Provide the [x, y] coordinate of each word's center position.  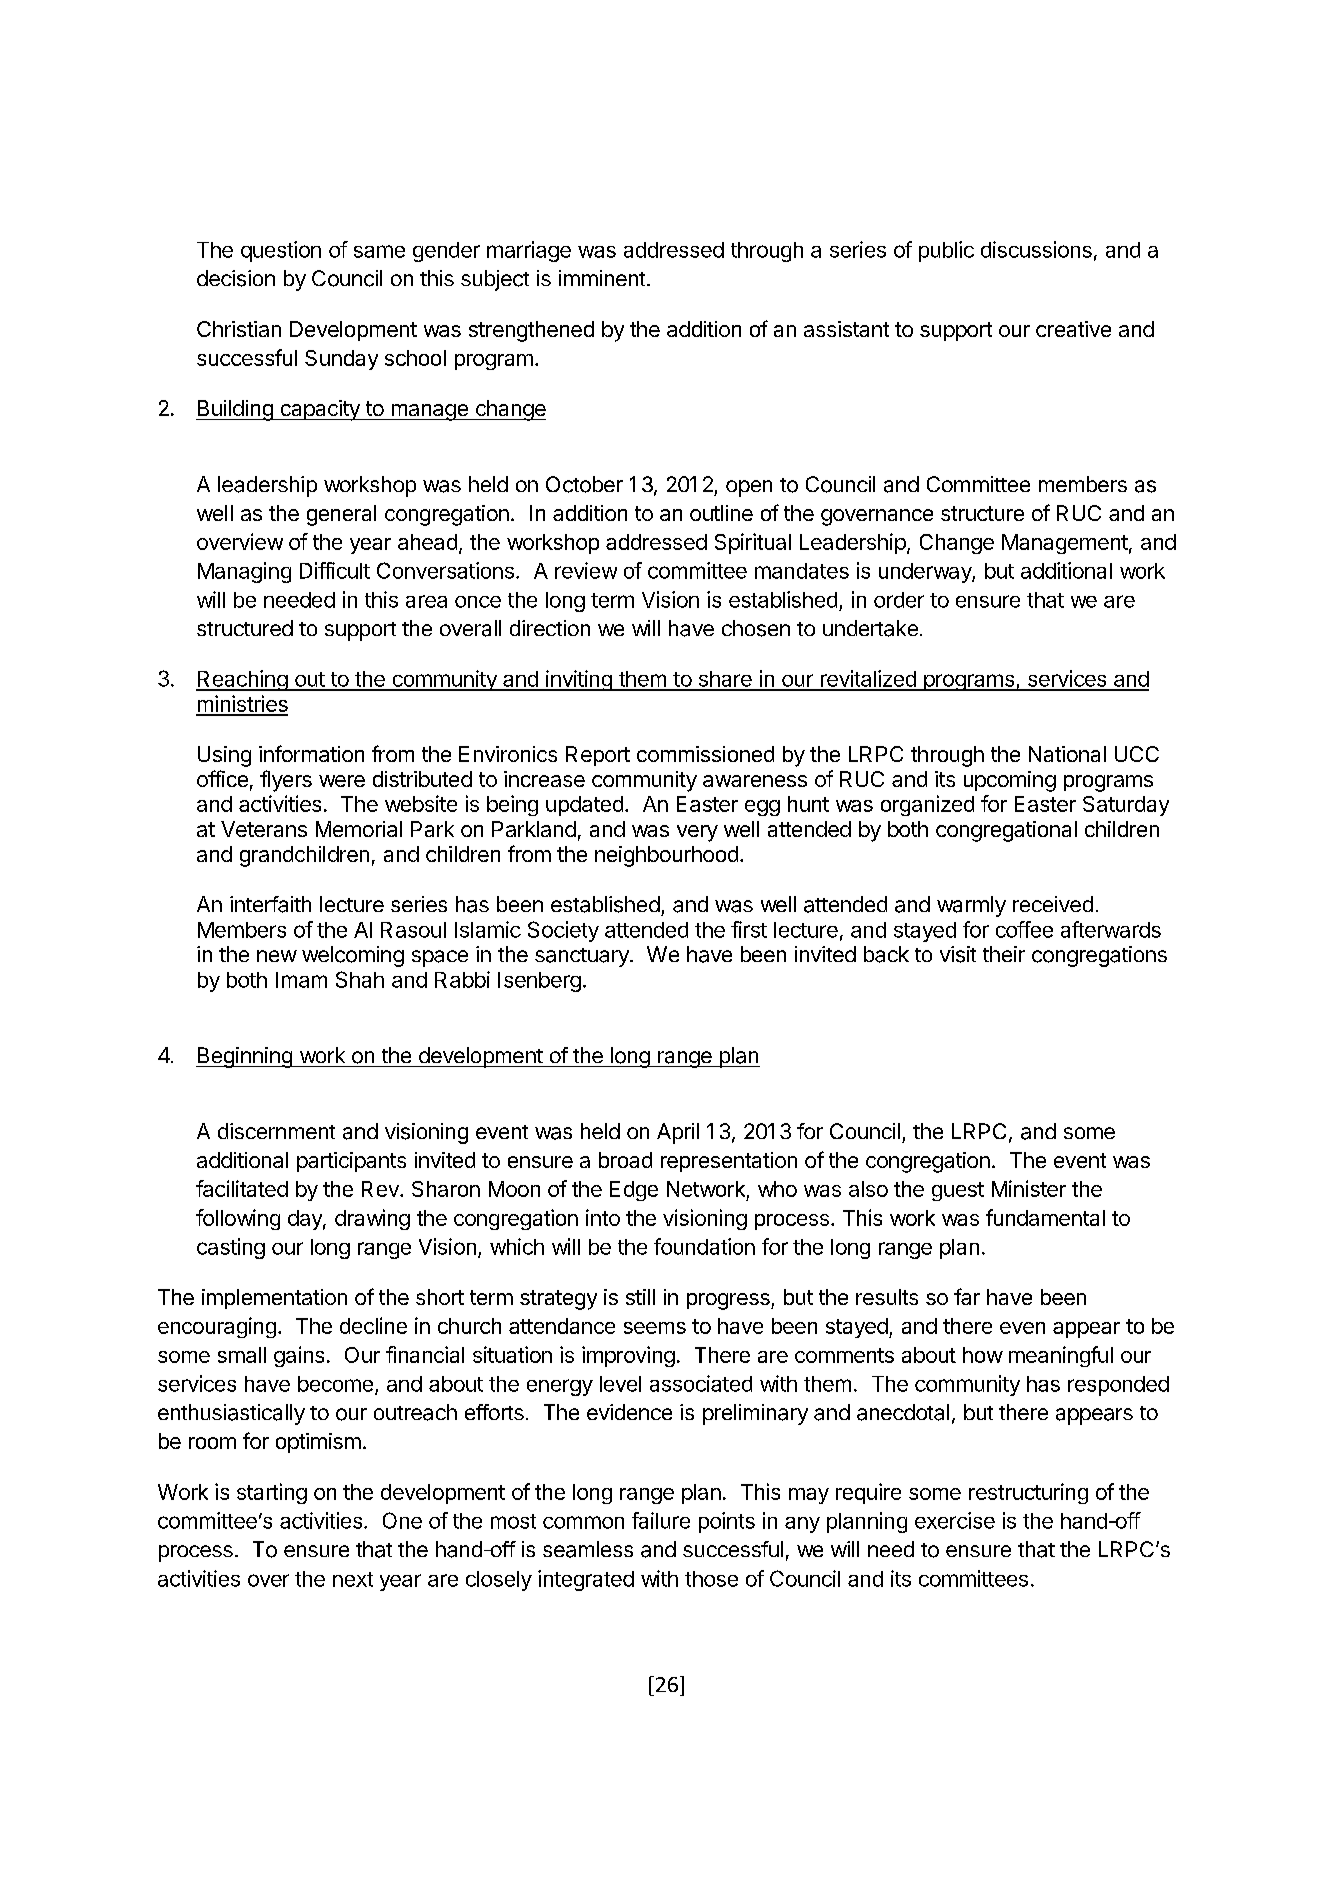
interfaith [270, 904]
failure [661, 1520]
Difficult [335, 570]
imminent [602, 278]
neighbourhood [666, 856]
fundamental [1045, 1217]
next [353, 1579]
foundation [704, 1246]
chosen [756, 628]
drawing [372, 1219]
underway [926, 573]
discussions [1036, 249]
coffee [1024, 929]
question [281, 251]
